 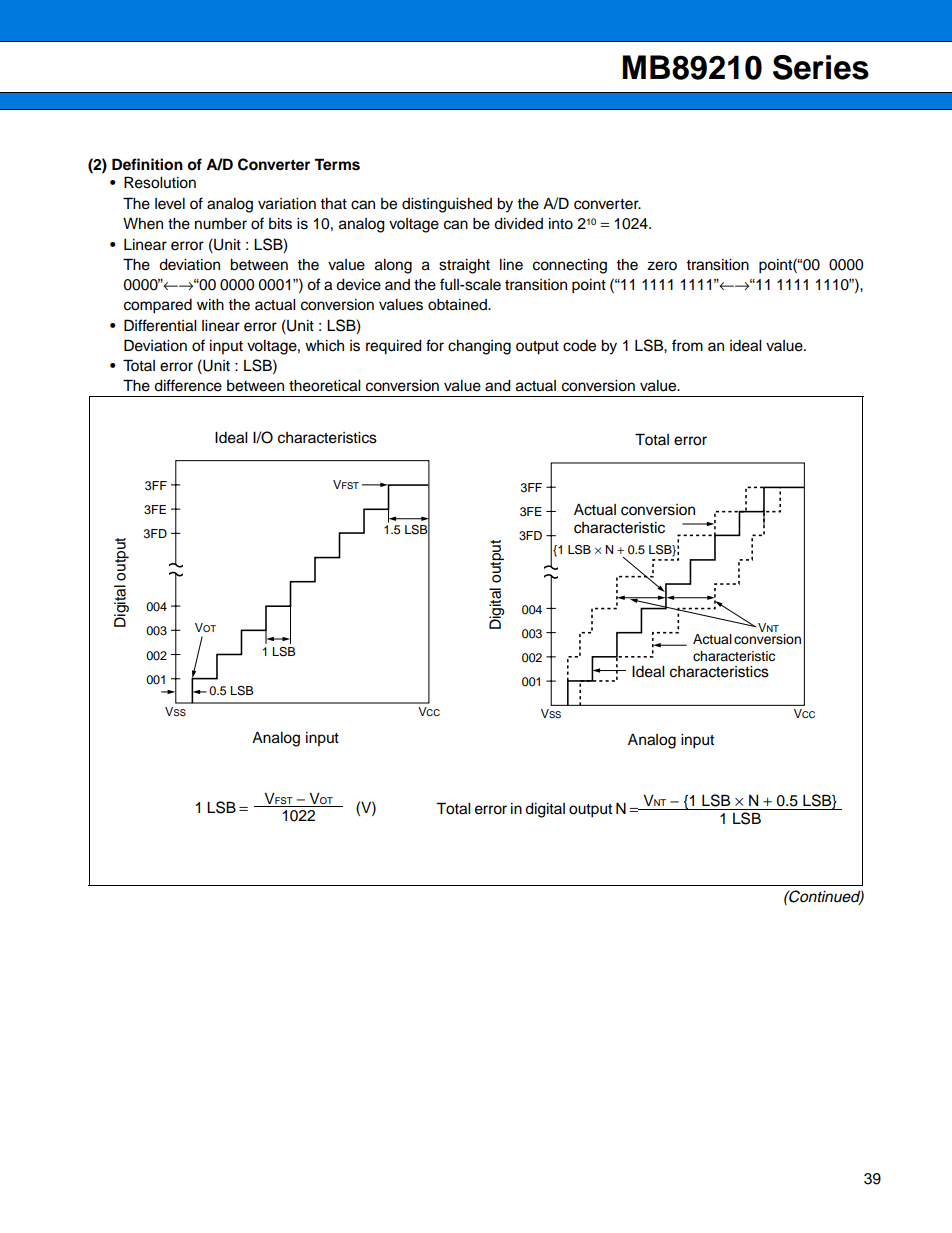 What do you see at coordinates (210, 304) in the screenshot?
I see `with` at bounding box center [210, 304].
